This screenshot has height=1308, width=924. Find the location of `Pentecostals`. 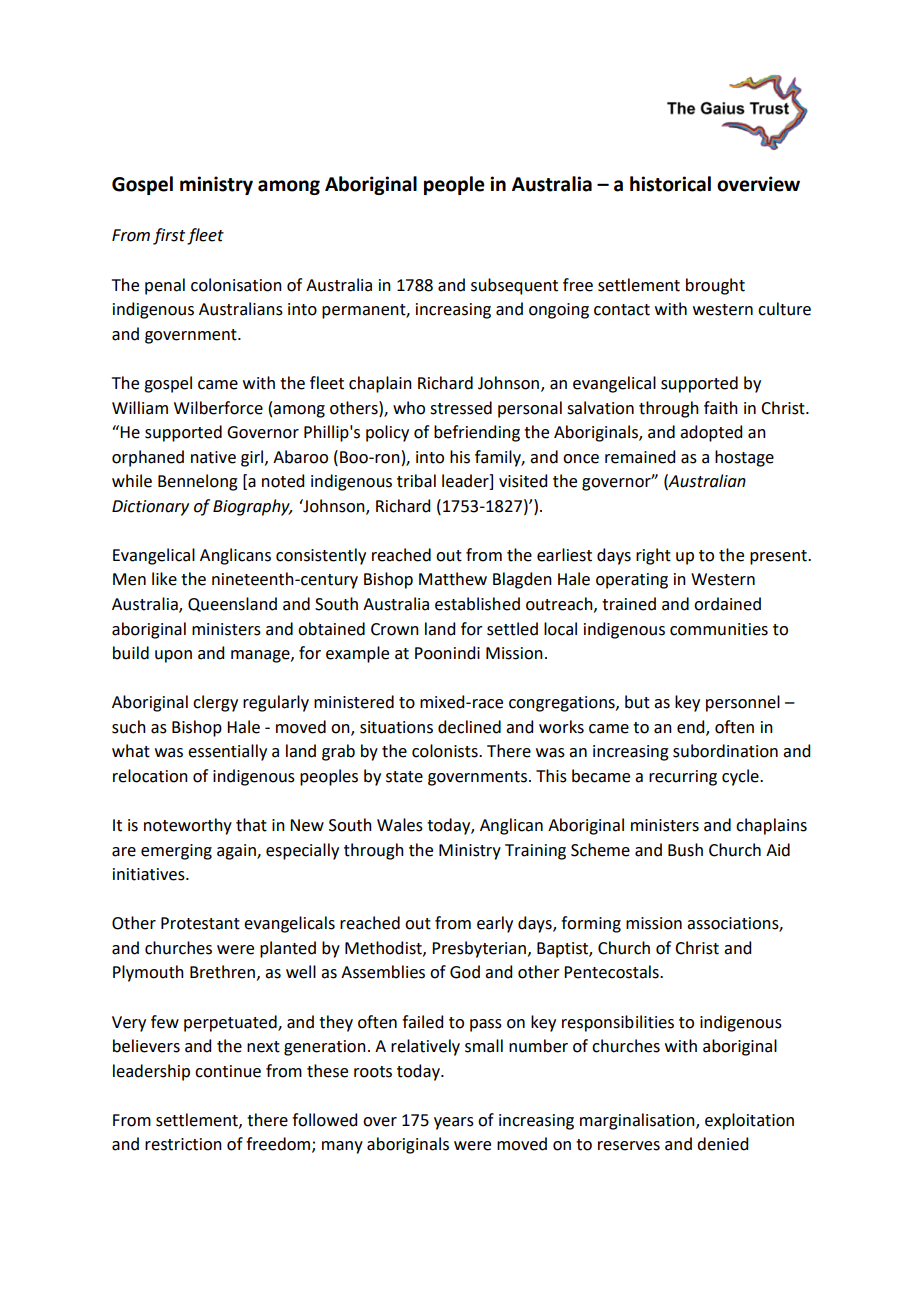

Pentecostals is located at coordinates (612, 972).
